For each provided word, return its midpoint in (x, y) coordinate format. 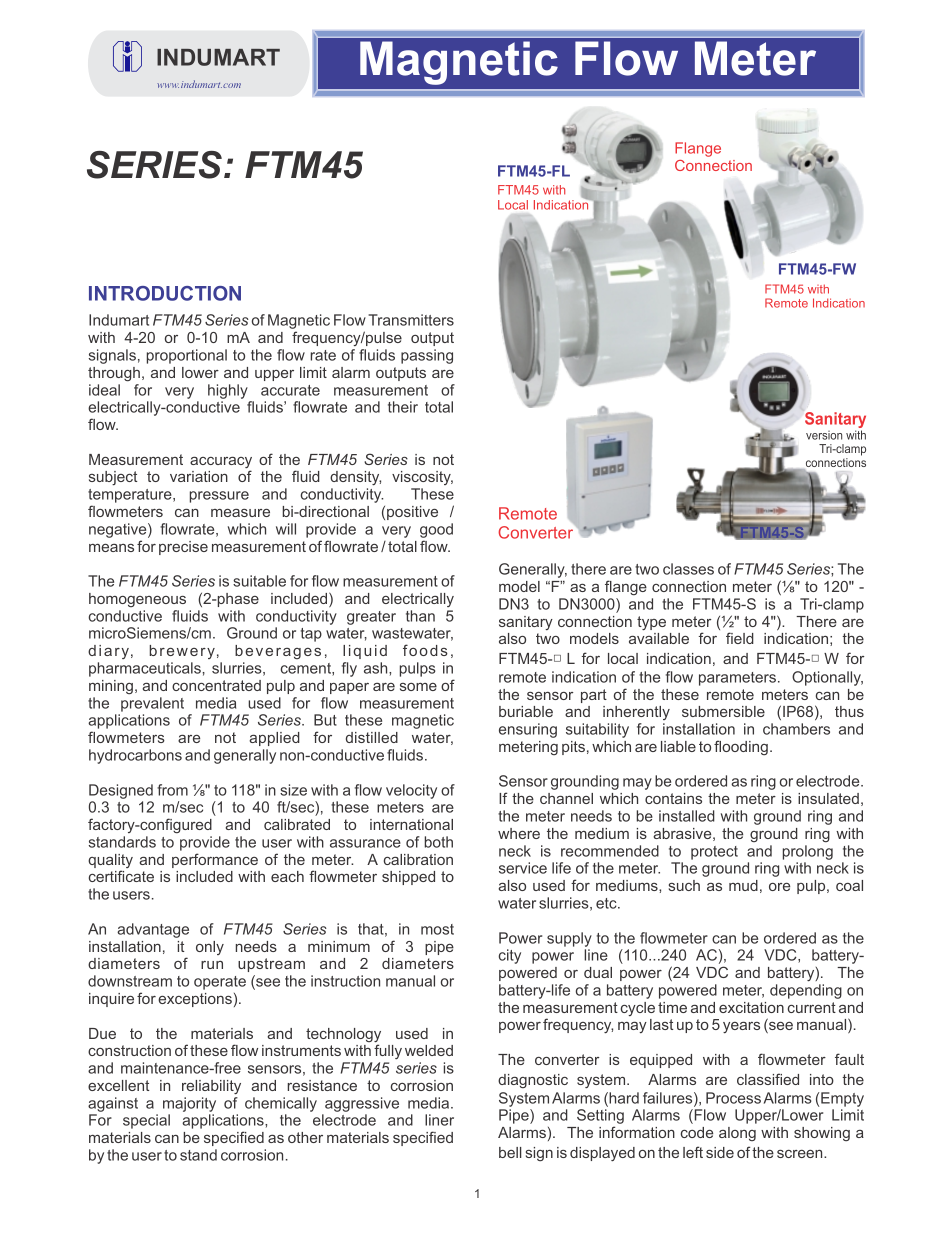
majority (189, 1104)
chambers (796, 729)
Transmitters (411, 320)
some (418, 687)
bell (510, 1152)
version (824, 435)
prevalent (152, 704)
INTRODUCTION (165, 293)
